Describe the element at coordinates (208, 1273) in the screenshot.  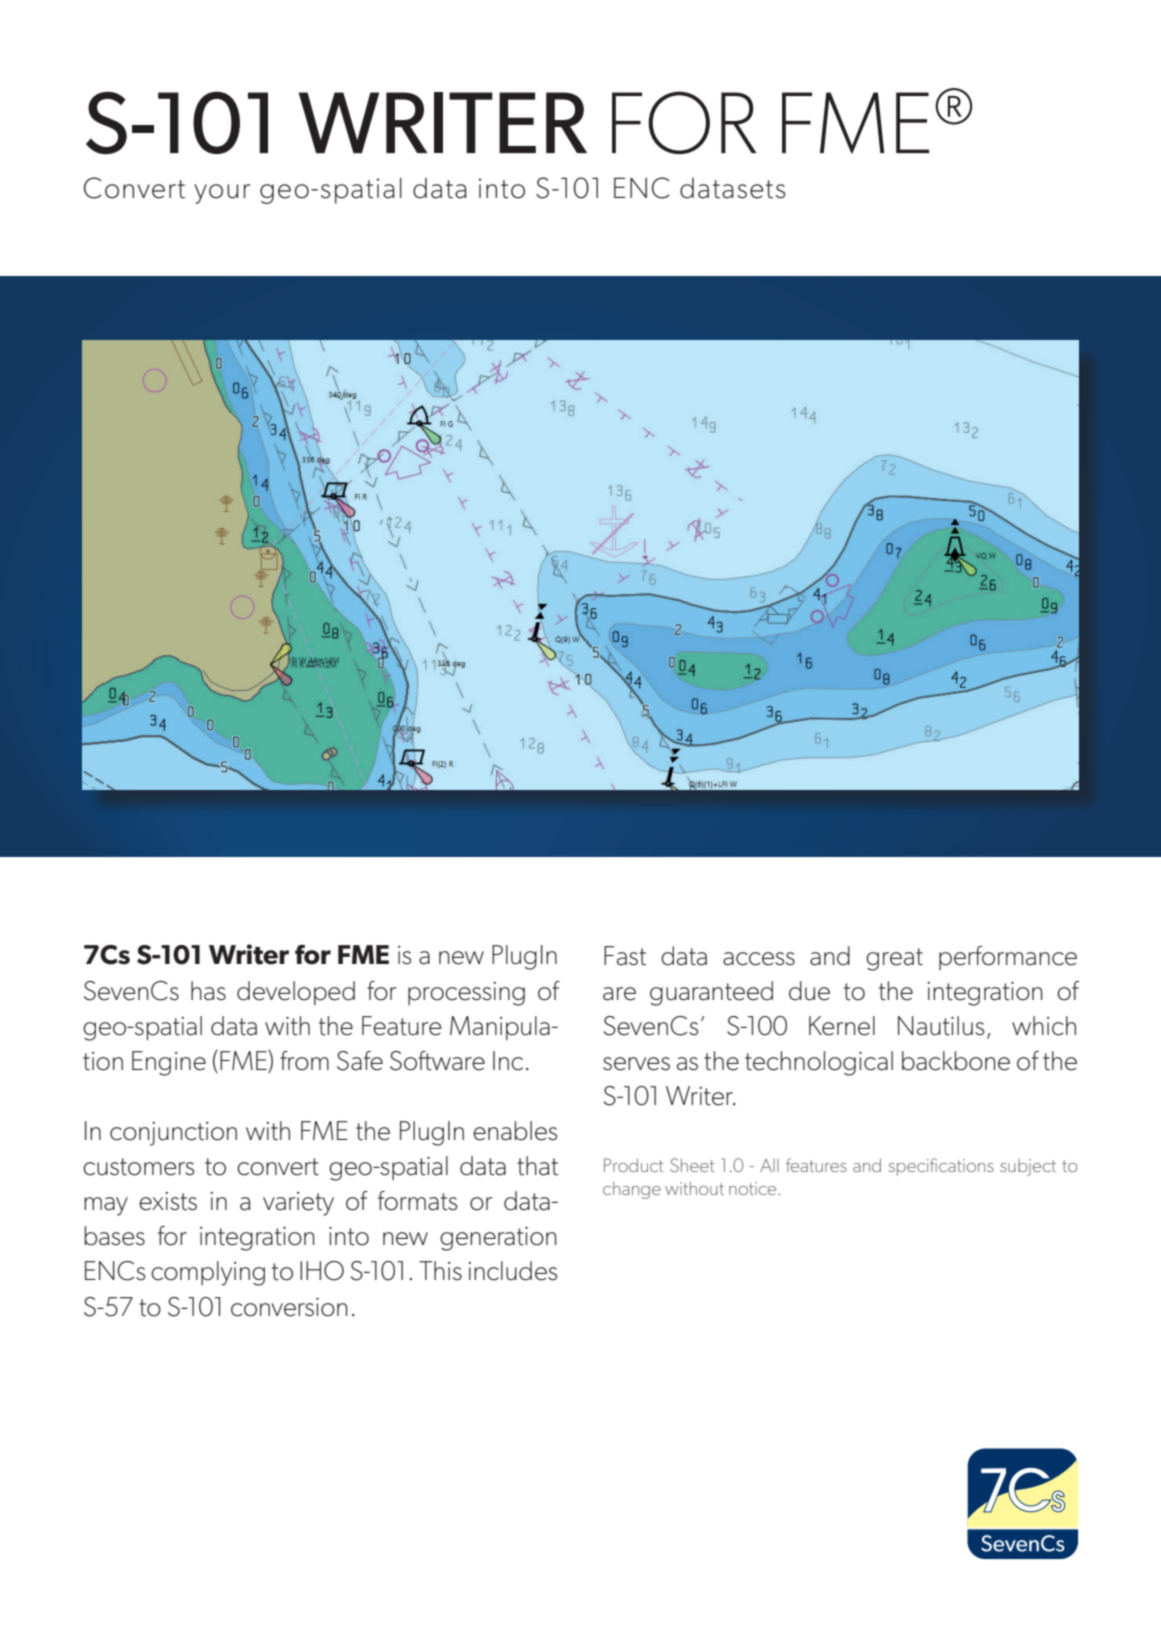
I see `complying` at that location.
